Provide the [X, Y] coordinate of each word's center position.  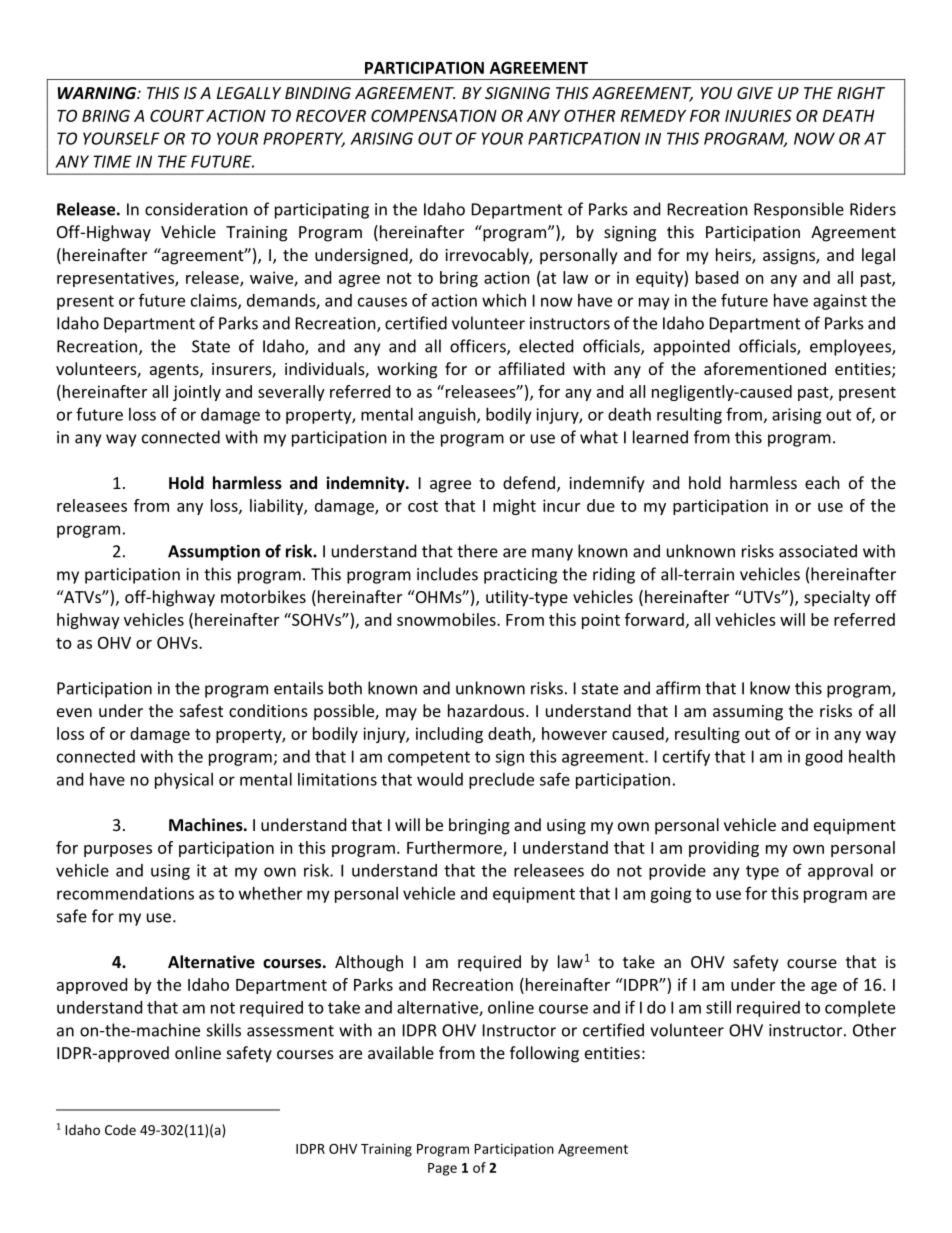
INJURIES [758, 115]
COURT [177, 115]
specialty [837, 598]
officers [479, 347]
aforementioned [765, 368]
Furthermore [455, 848]
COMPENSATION [434, 115]
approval [840, 872]
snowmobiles [447, 619]
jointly [197, 393]
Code [120, 1129]
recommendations [125, 893]
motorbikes [263, 596]
